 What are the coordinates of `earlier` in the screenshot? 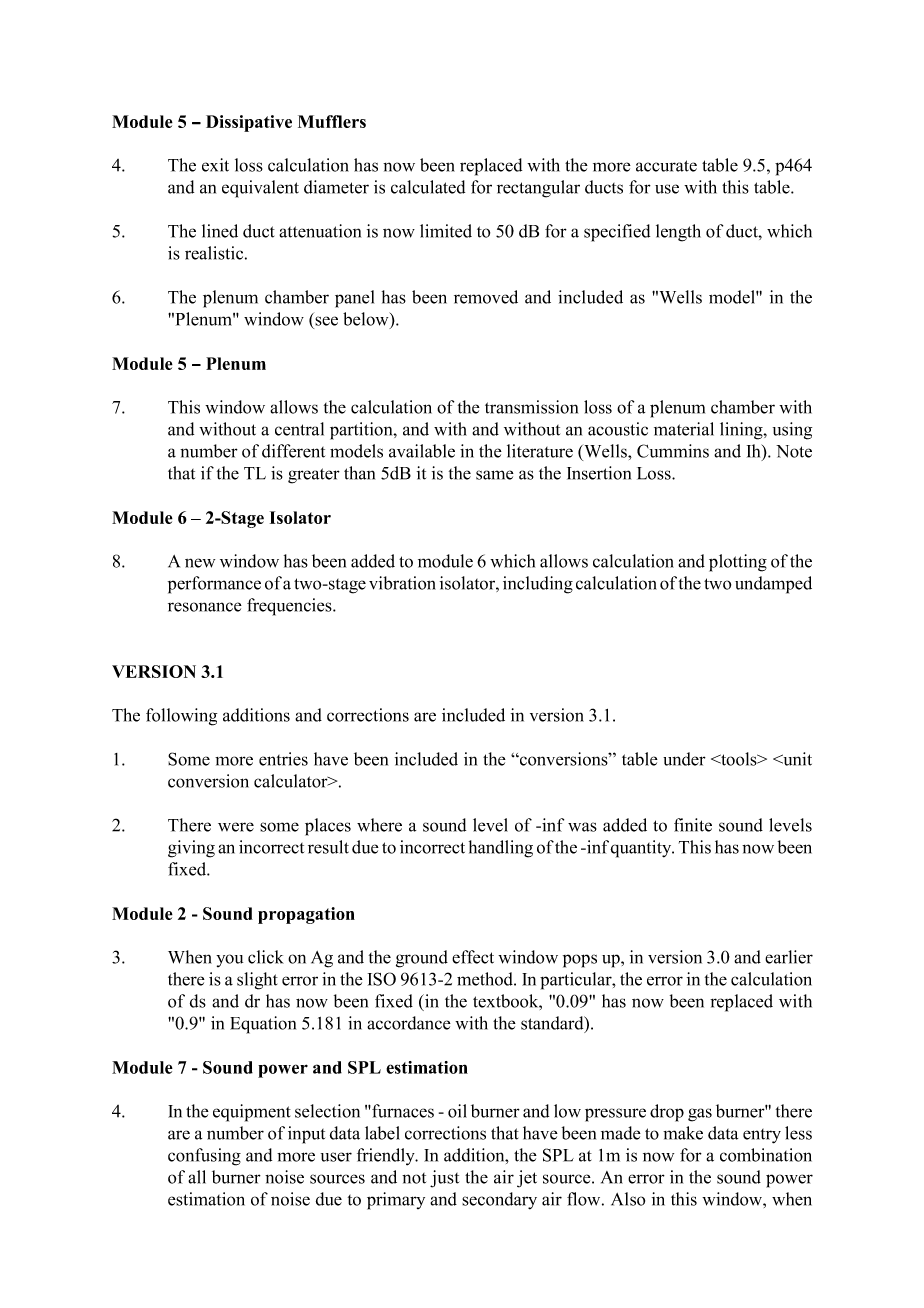 It's located at (789, 957).
